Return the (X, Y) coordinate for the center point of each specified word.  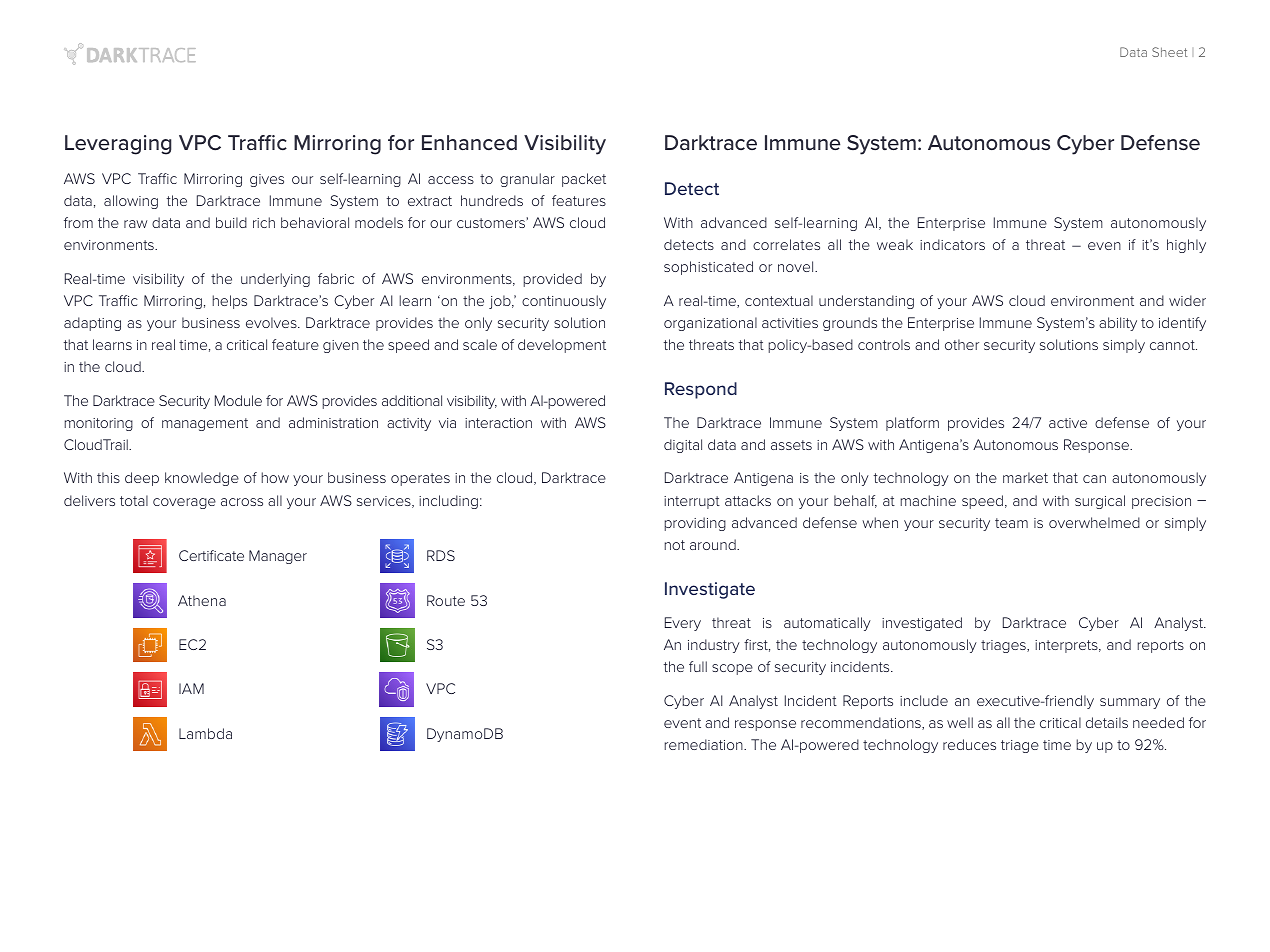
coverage (184, 503)
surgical (1100, 502)
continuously (564, 302)
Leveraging (118, 145)
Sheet (1170, 52)
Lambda (205, 733)
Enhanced (469, 142)
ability (1118, 324)
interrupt (692, 502)
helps (229, 302)
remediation (704, 744)
